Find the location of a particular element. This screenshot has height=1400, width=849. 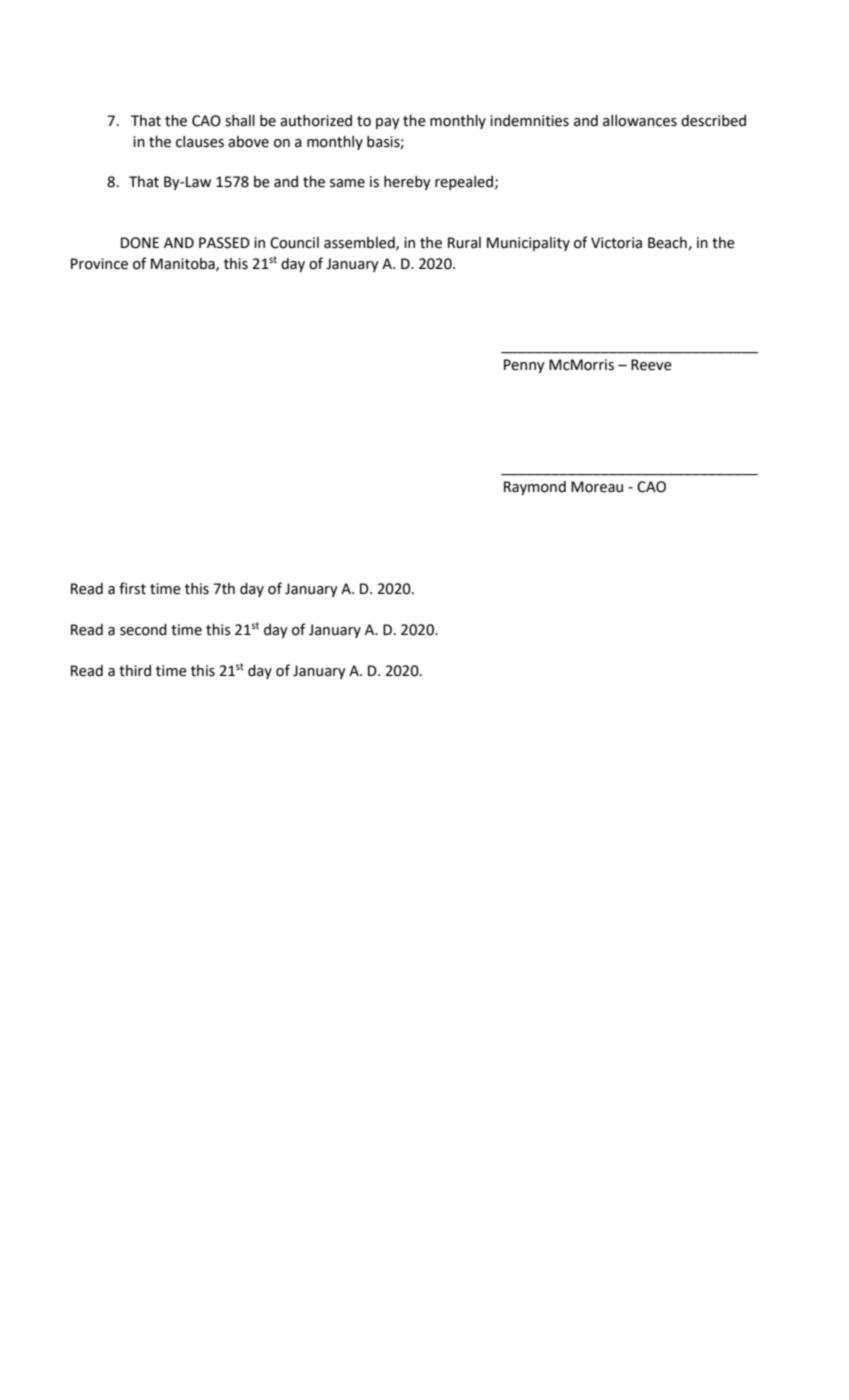

clauses is located at coordinates (200, 142).
